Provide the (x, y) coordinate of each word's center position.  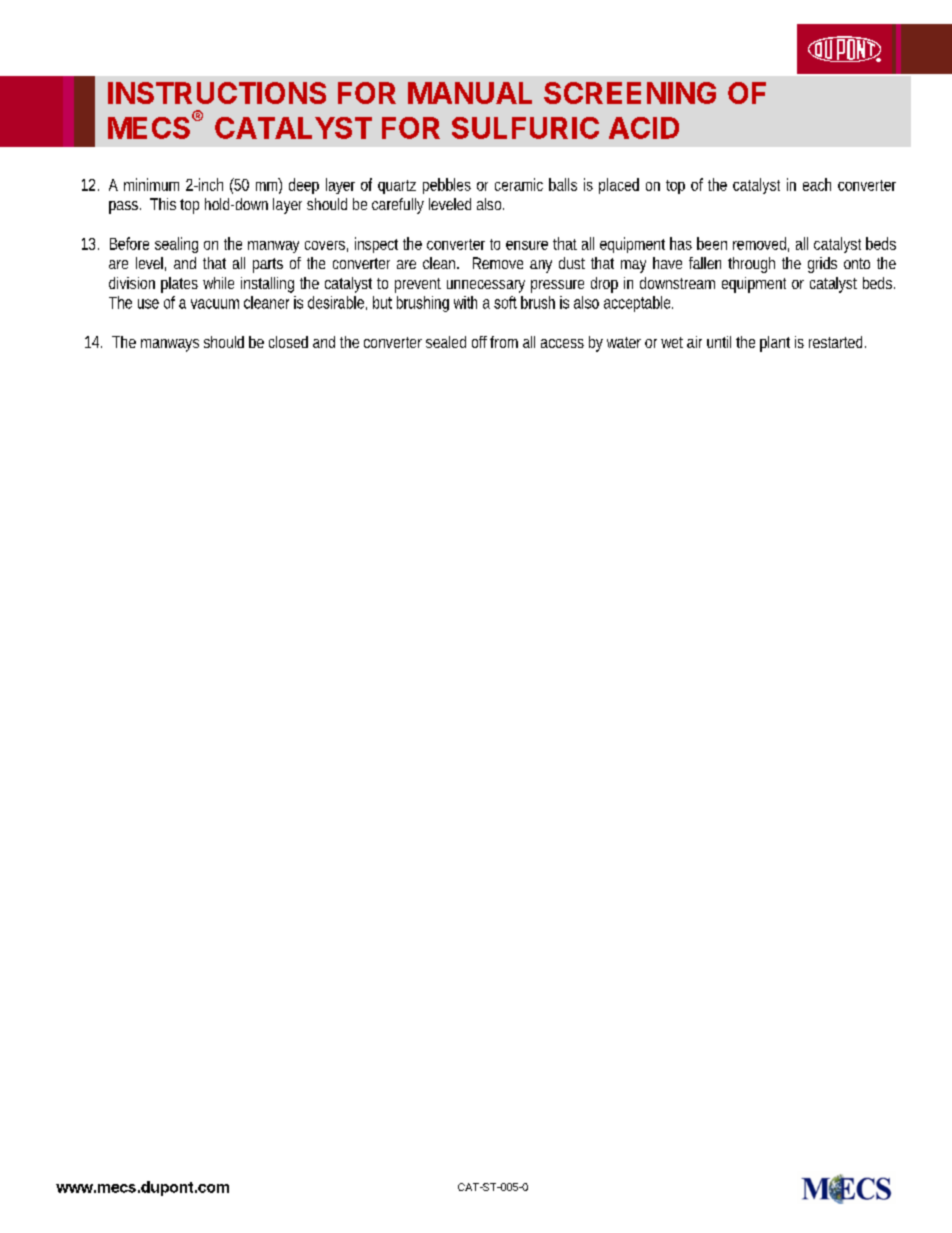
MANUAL (470, 93)
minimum (151, 184)
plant (775, 344)
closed (288, 342)
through (751, 265)
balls (563, 184)
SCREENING (630, 93)
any (541, 266)
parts (268, 265)
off (479, 342)
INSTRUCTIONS (217, 93)
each (817, 184)
